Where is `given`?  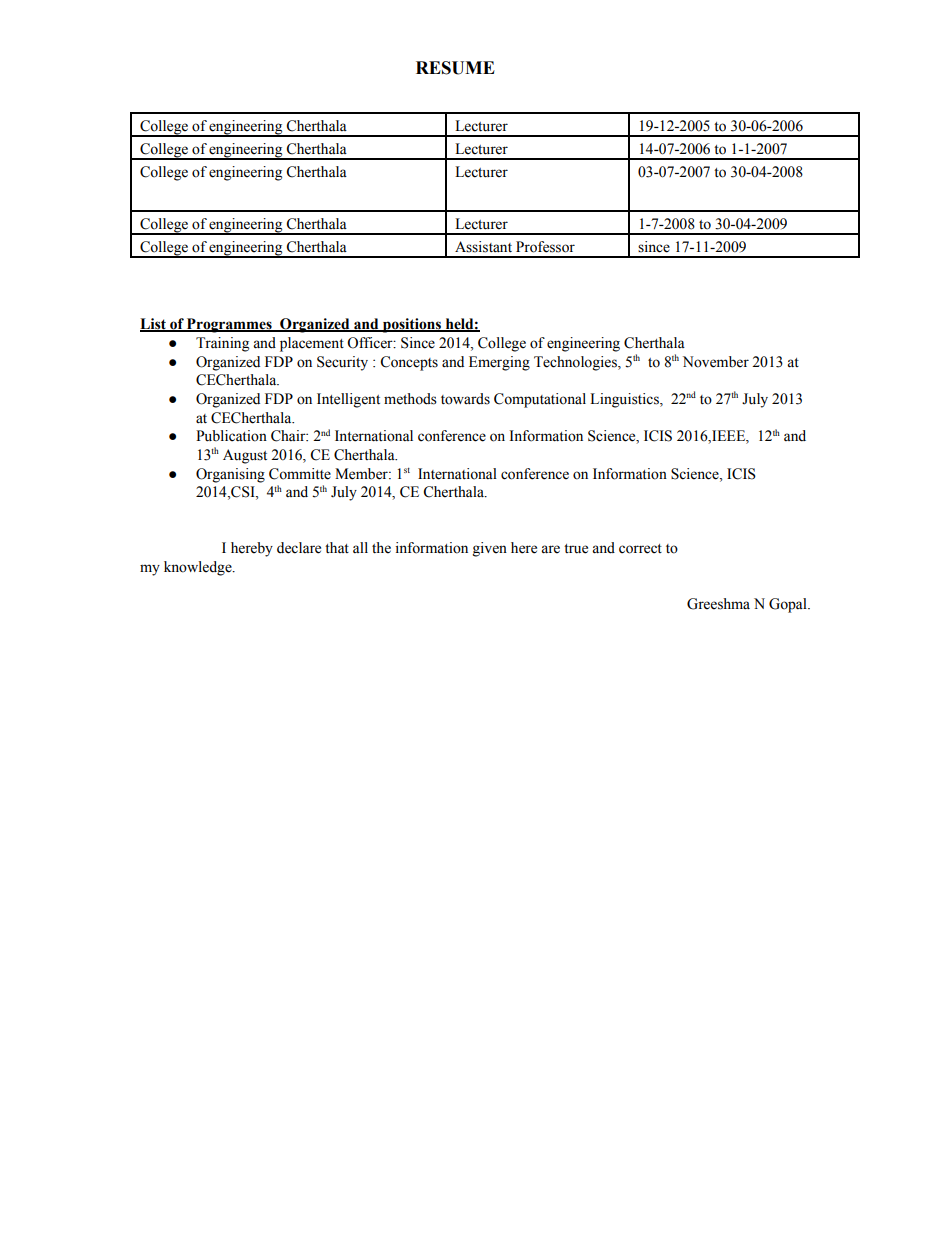
given is located at coordinates (490, 549).
